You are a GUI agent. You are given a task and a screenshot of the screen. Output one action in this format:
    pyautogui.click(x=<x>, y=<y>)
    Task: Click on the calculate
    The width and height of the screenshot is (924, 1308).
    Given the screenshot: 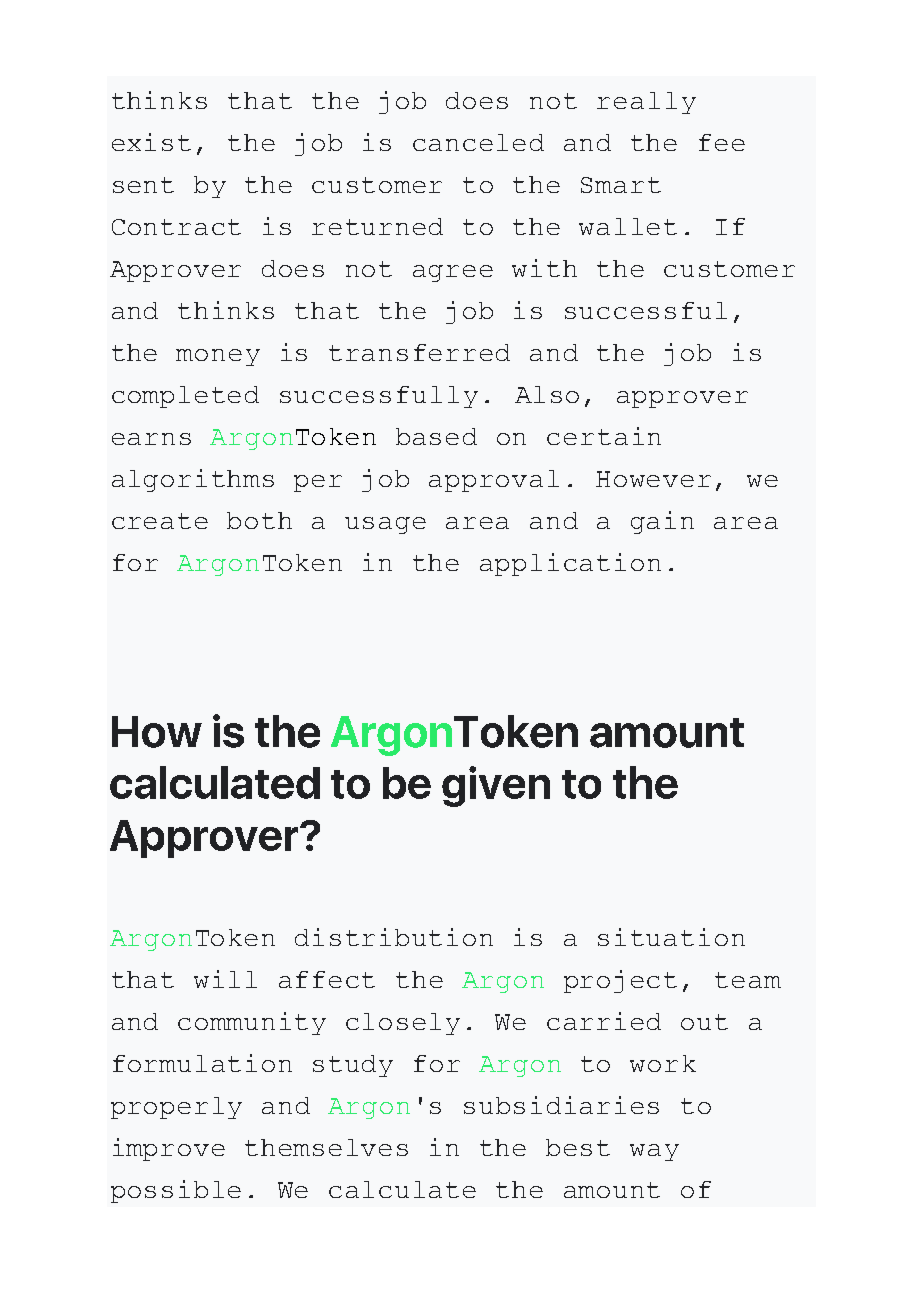 What is the action you would take?
    pyautogui.click(x=402, y=1189)
